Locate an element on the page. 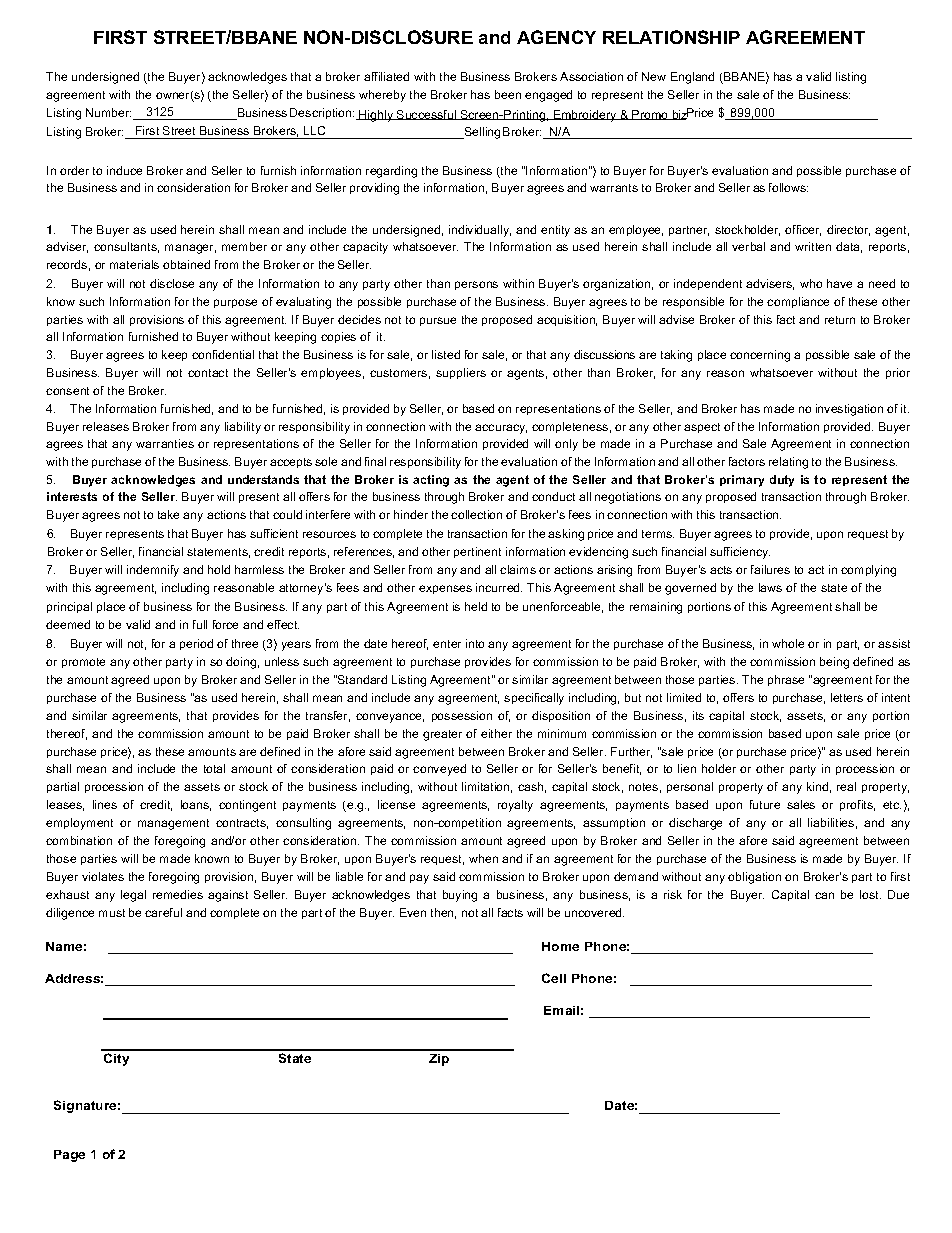 The image size is (952, 1233). held is located at coordinates (476, 606).
